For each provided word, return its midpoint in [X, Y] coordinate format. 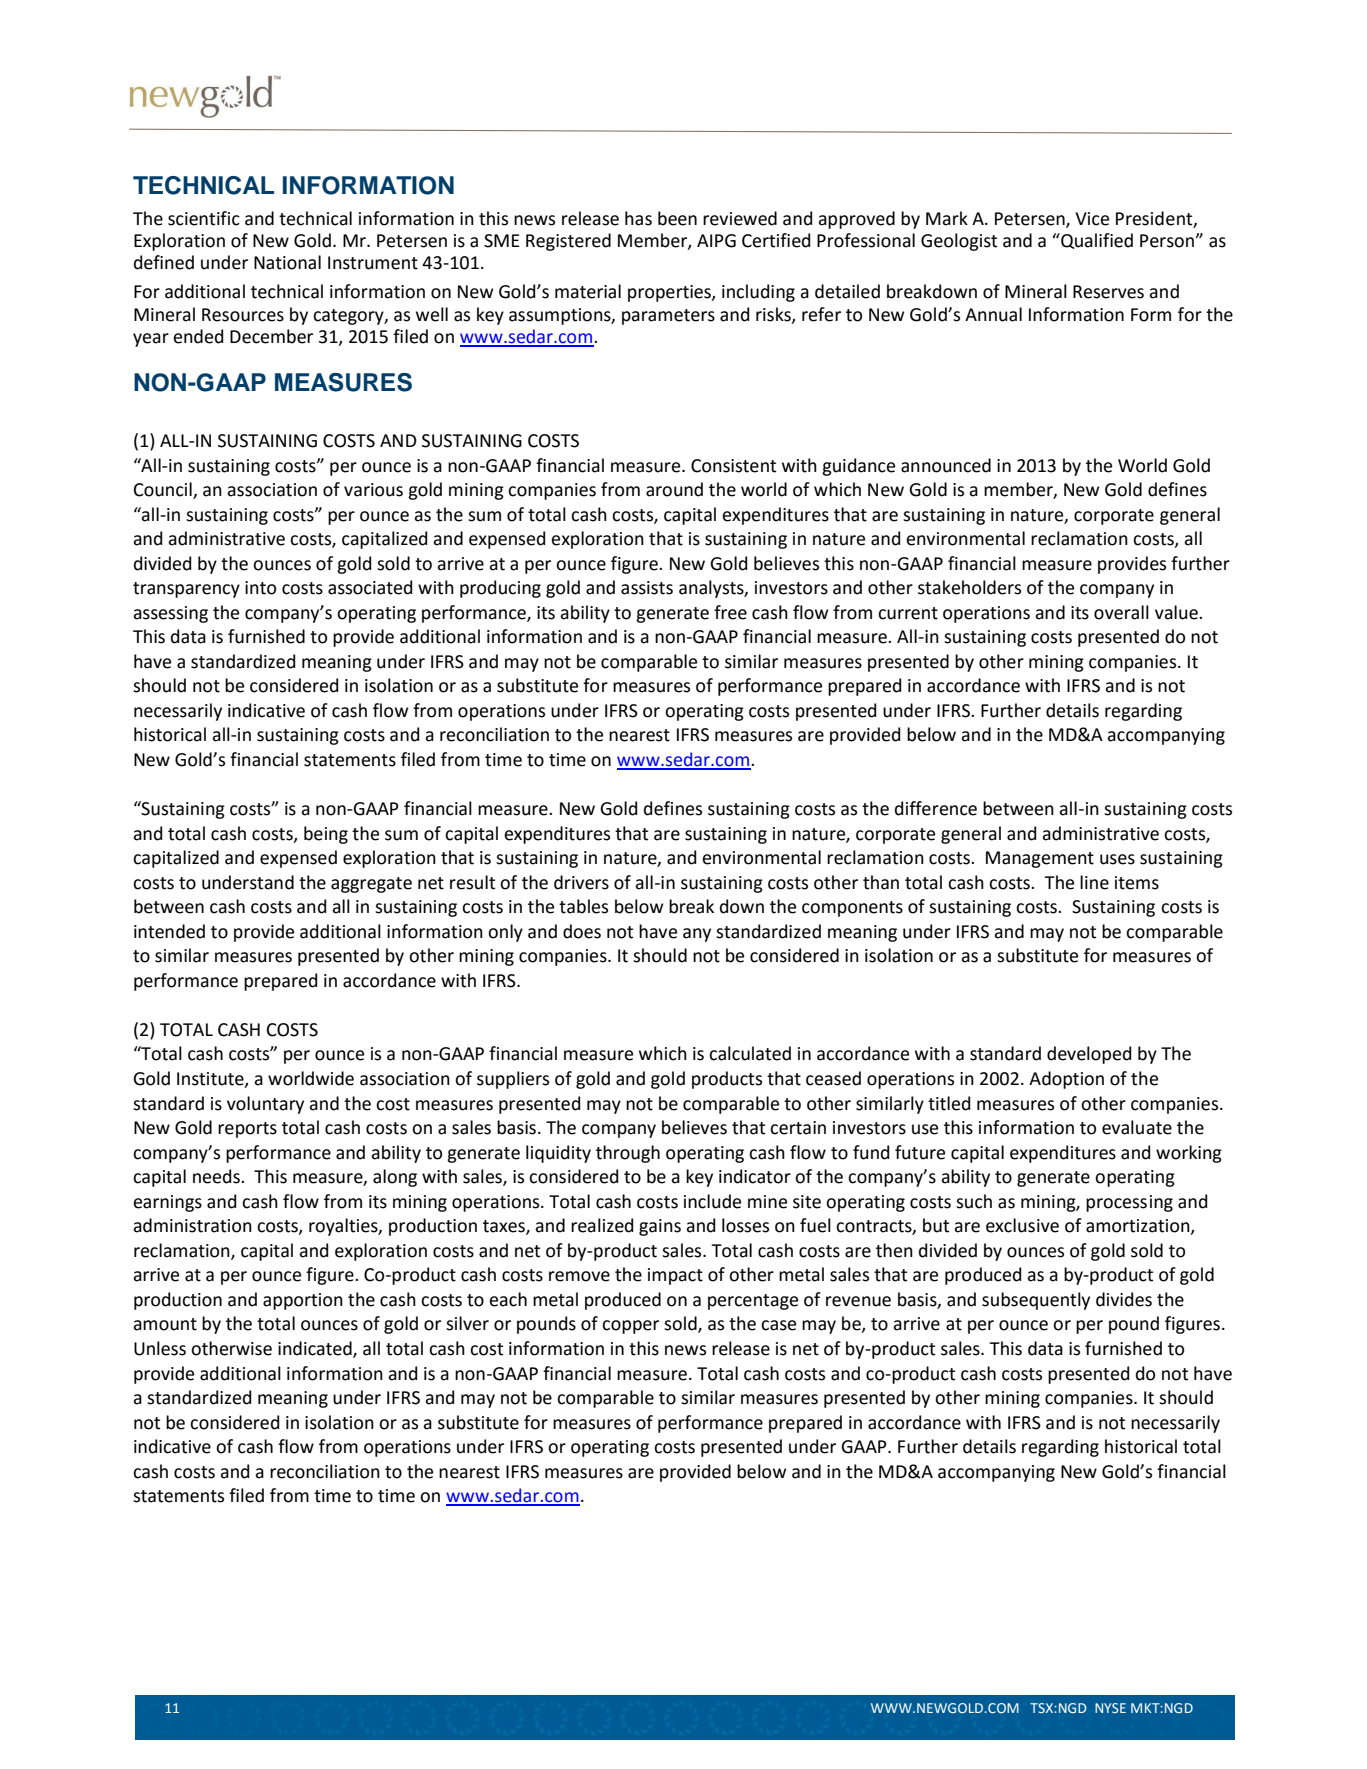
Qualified [1096, 241]
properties [670, 293]
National [287, 262]
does [582, 931]
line [1094, 882]
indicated [316, 1349]
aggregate [371, 885]
